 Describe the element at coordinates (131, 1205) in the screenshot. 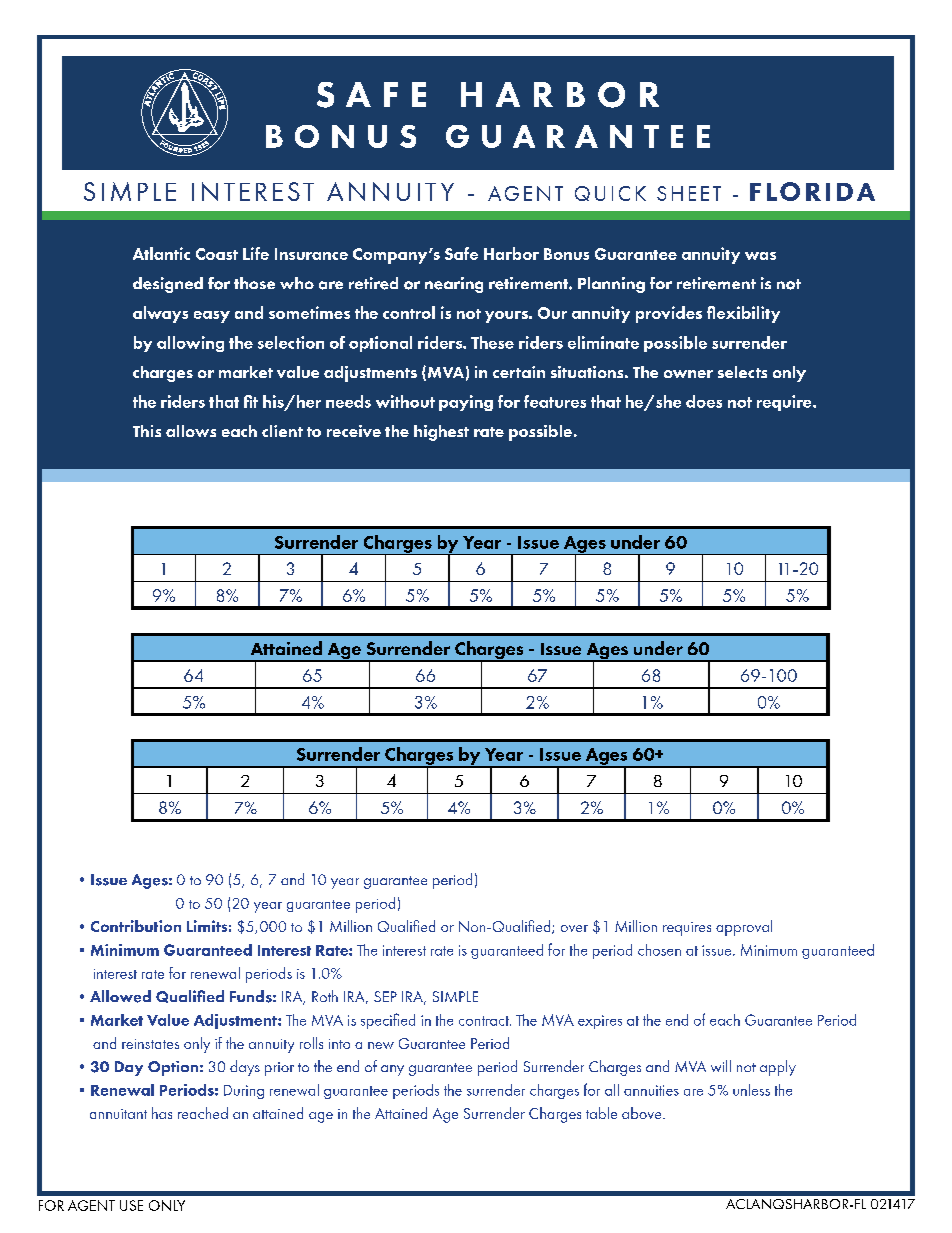

I see `USE` at that location.
